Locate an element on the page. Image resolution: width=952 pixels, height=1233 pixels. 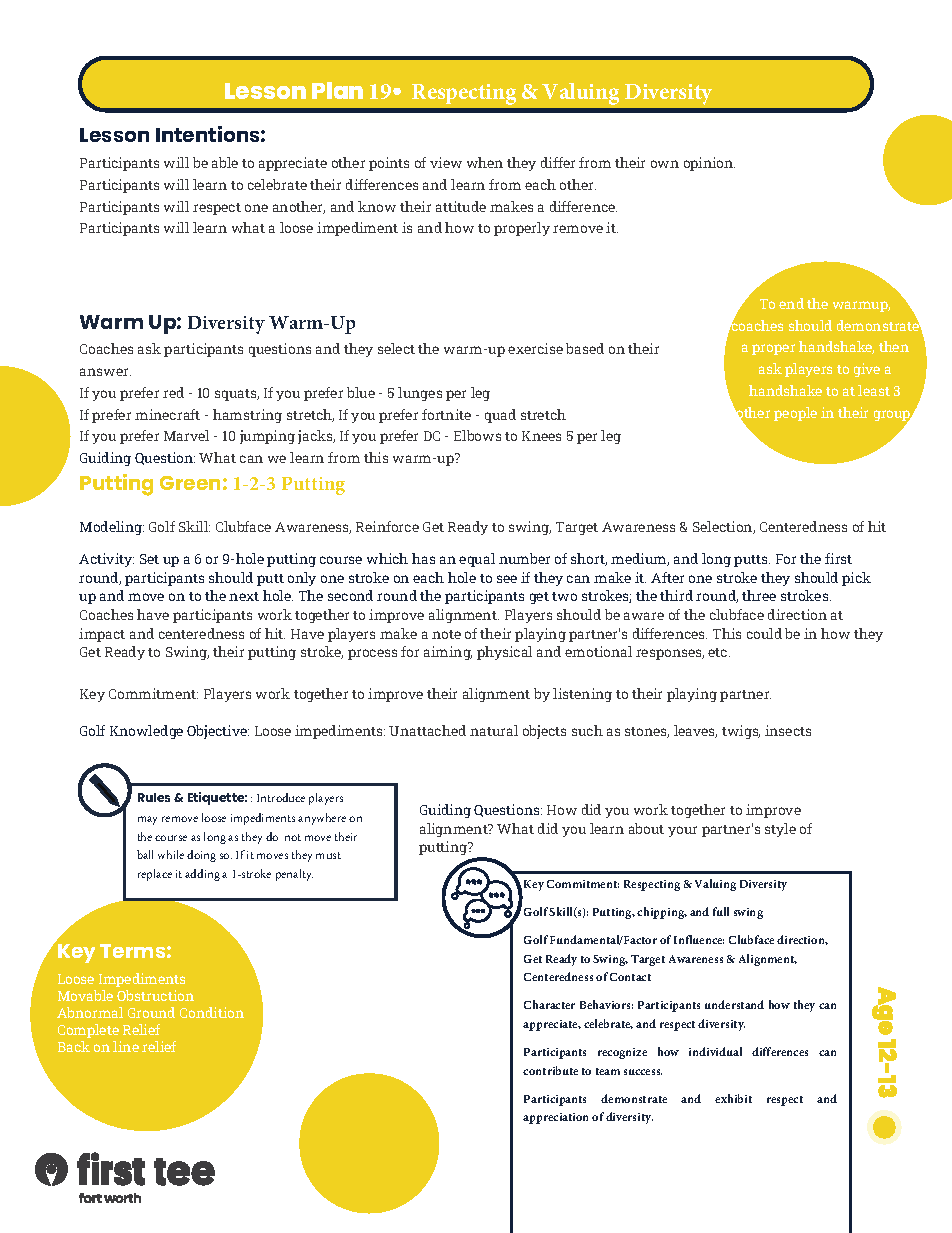
when is located at coordinates (485, 162).
